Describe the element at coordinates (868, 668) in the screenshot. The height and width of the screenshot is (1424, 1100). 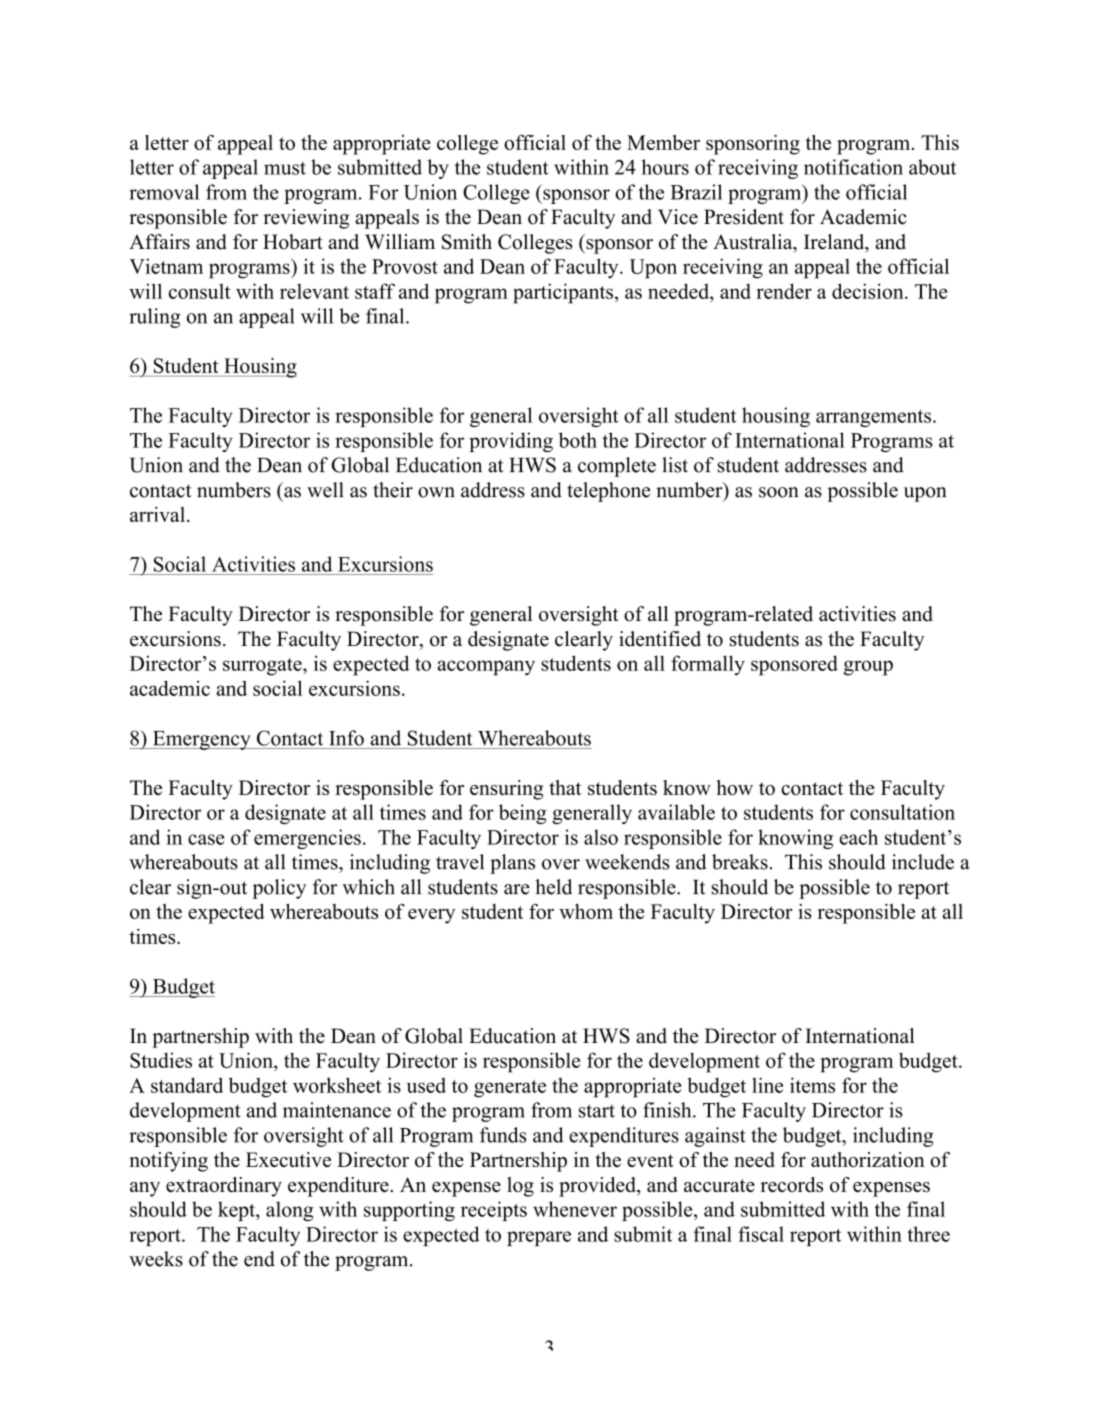
I see `group` at that location.
